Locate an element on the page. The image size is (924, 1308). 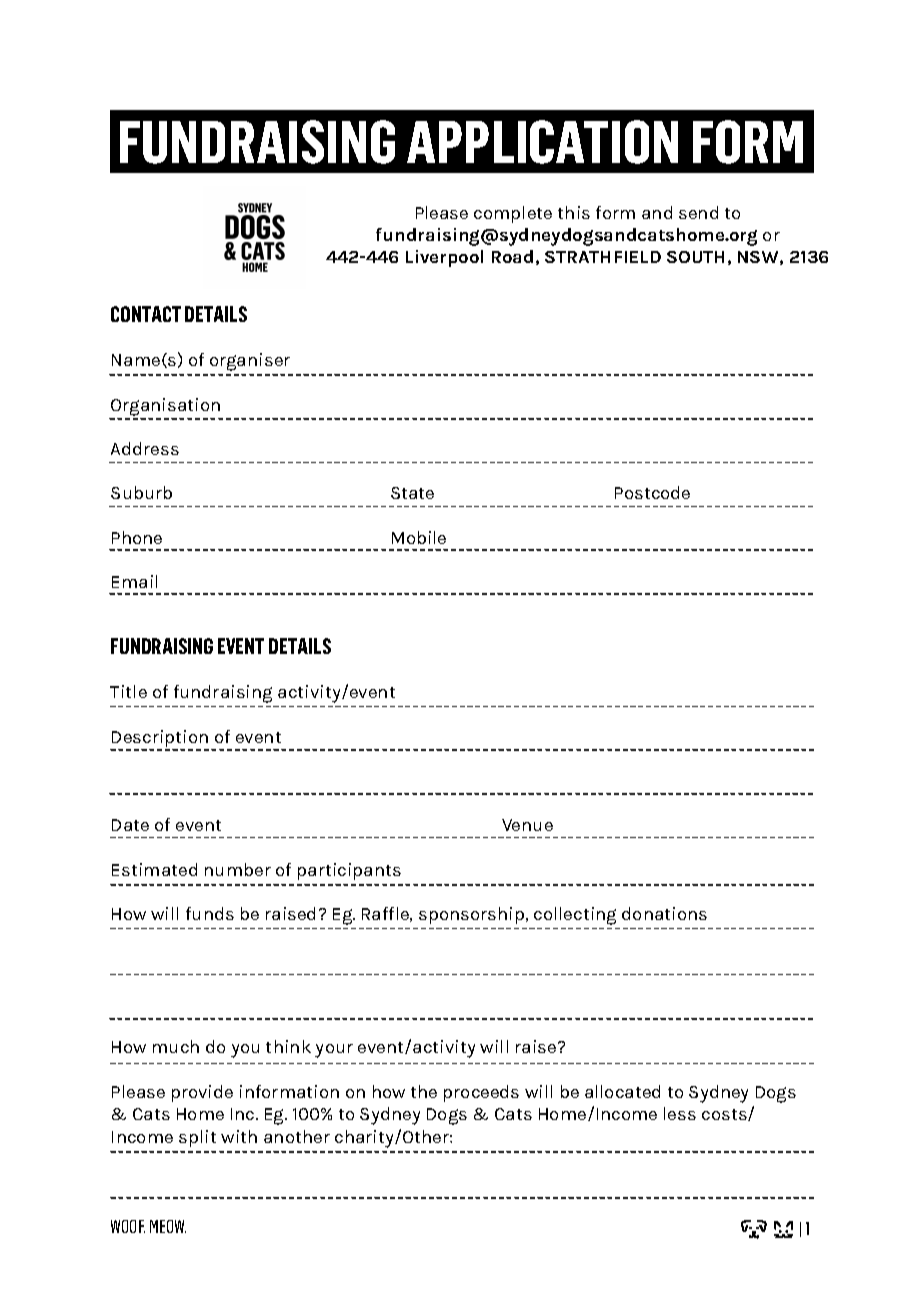
Mobile is located at coordinates (419, 537).
